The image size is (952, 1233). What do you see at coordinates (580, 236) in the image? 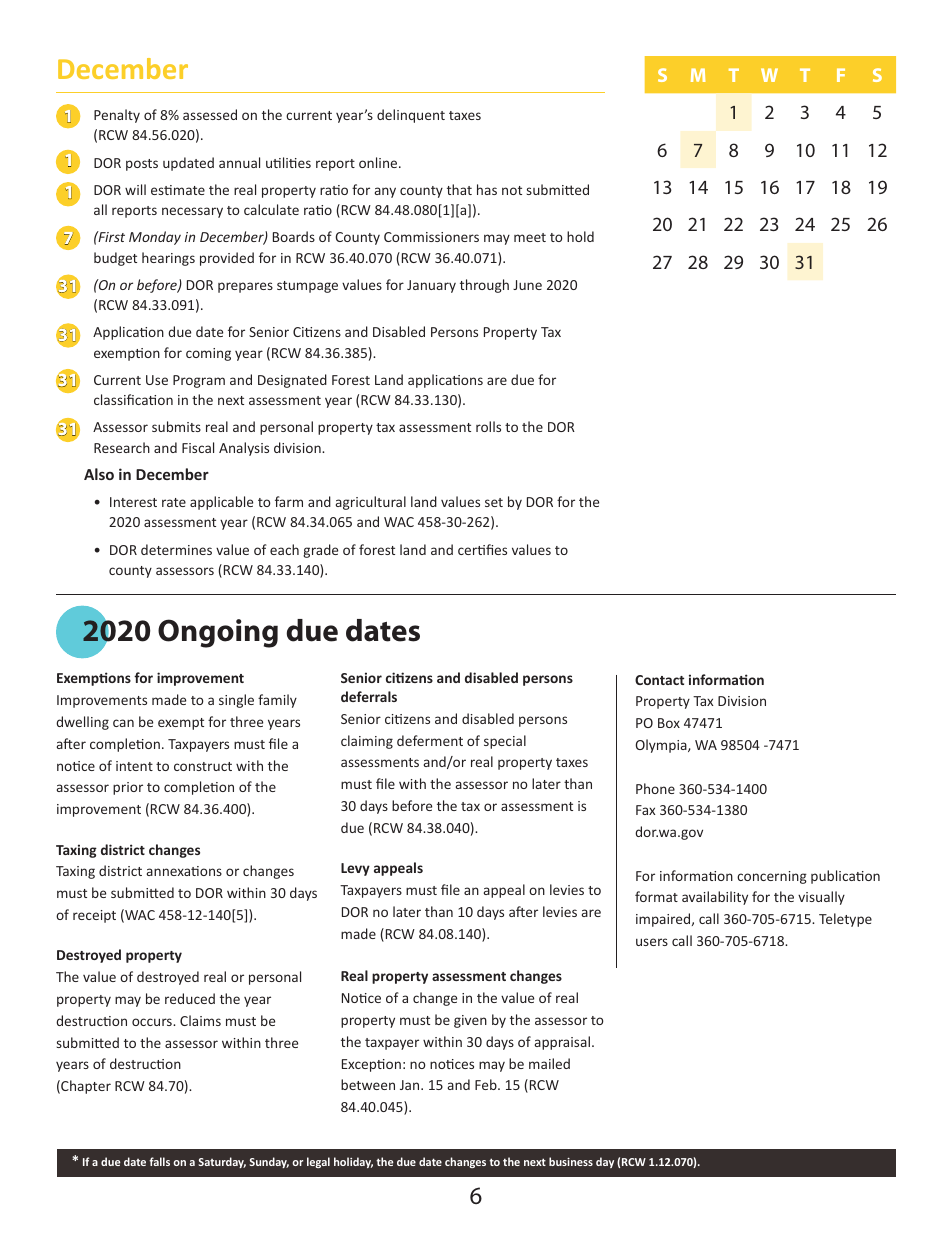
I see `hold` at bounding box center [580, 236].
